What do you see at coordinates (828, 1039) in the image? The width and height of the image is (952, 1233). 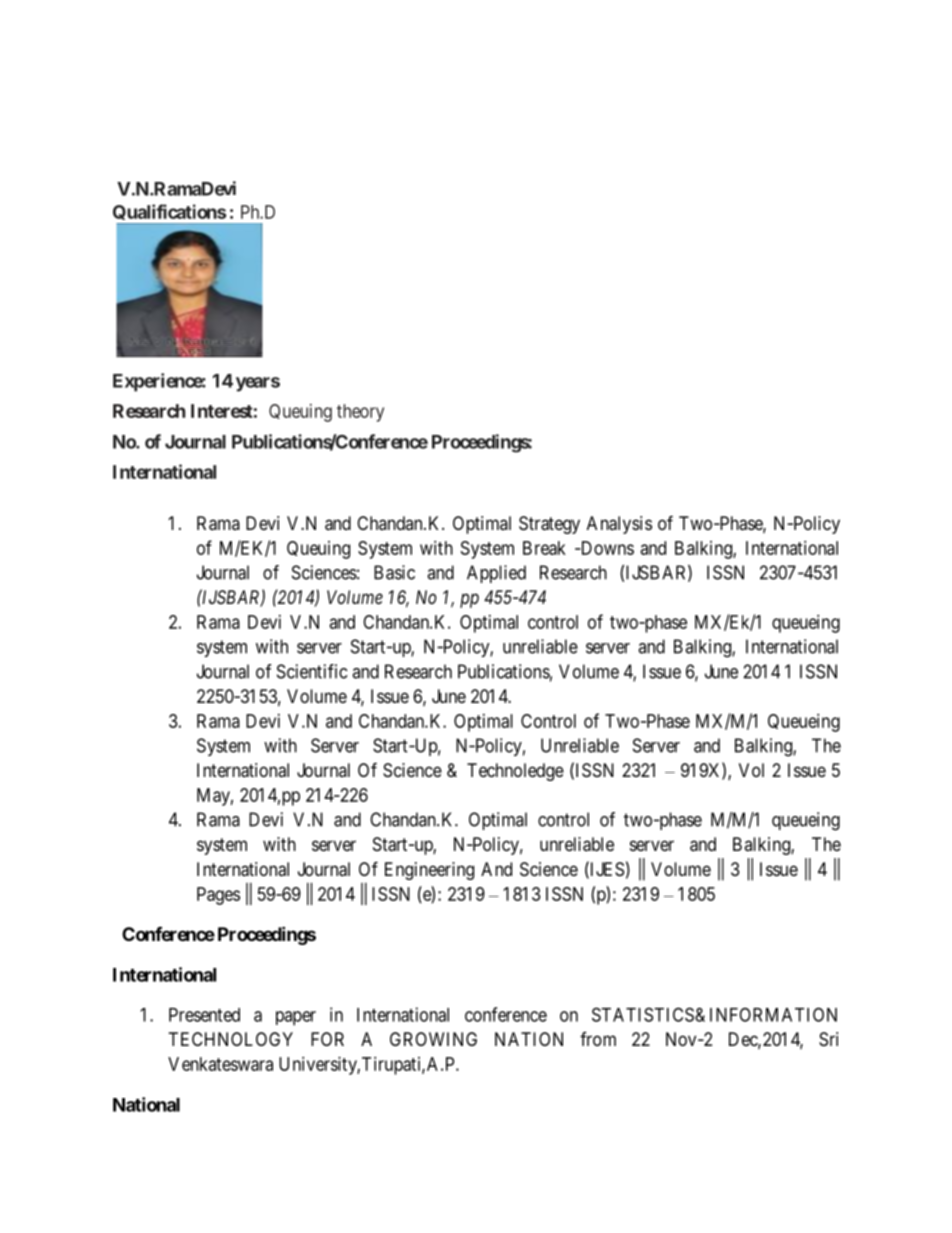 I see `Sri` at bounding box center [828, 1039].
